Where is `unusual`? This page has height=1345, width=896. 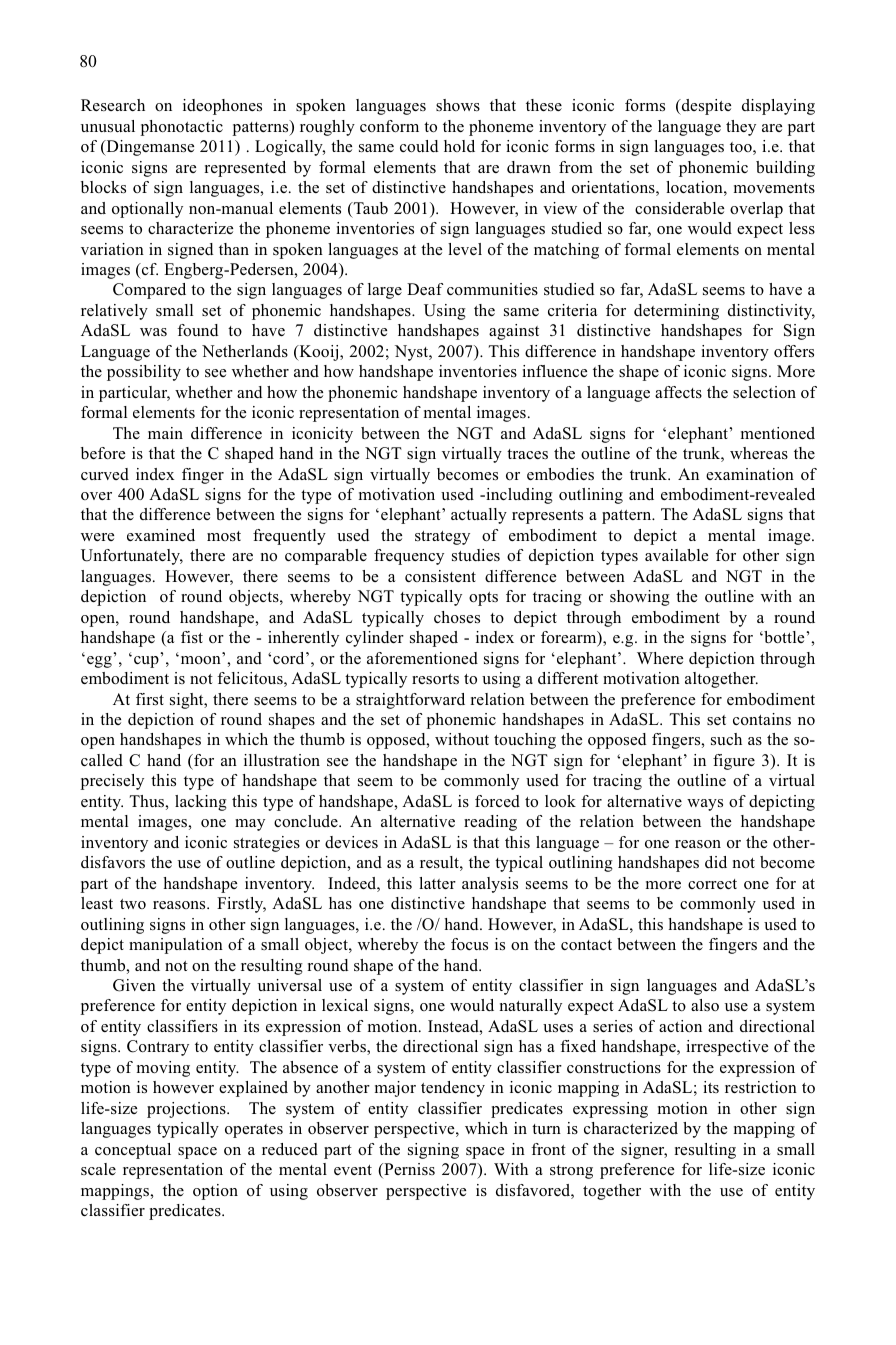 unusual is located at coordinates (108, 126).
